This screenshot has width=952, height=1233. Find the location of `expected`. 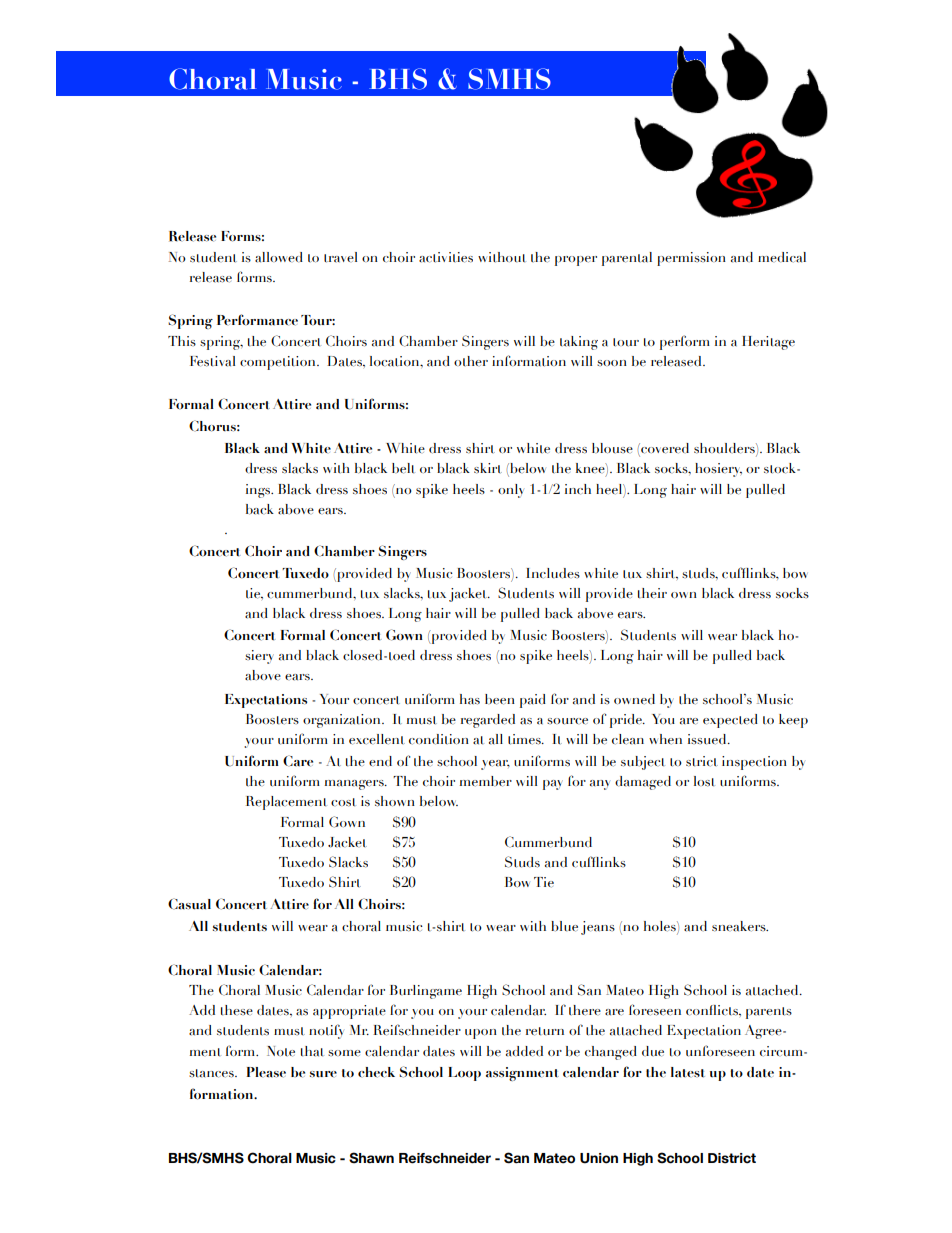

expected is located at coordinates (730, 721).
